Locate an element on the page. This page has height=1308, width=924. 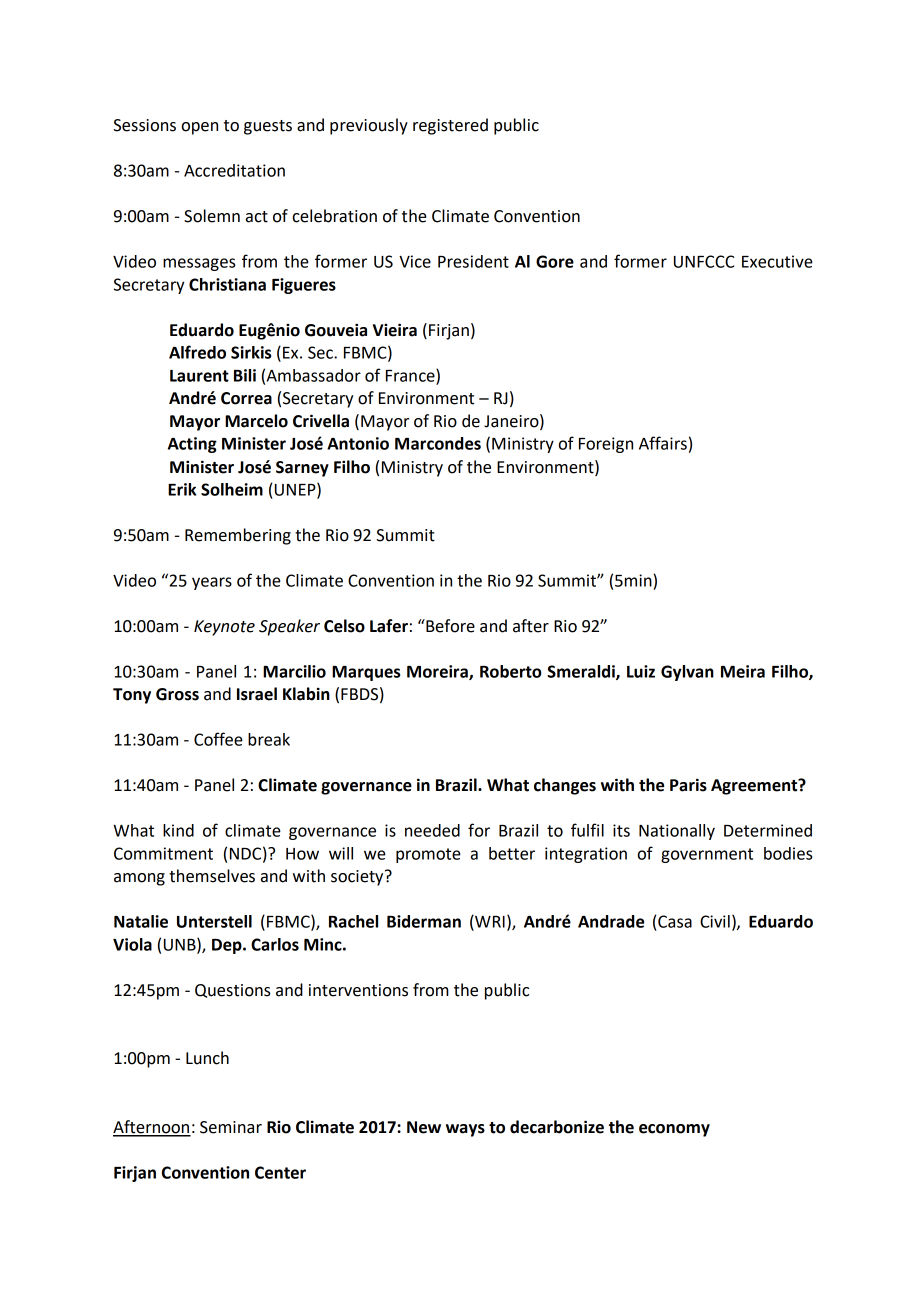
Accreditation is located at coordinates (234, 170).
